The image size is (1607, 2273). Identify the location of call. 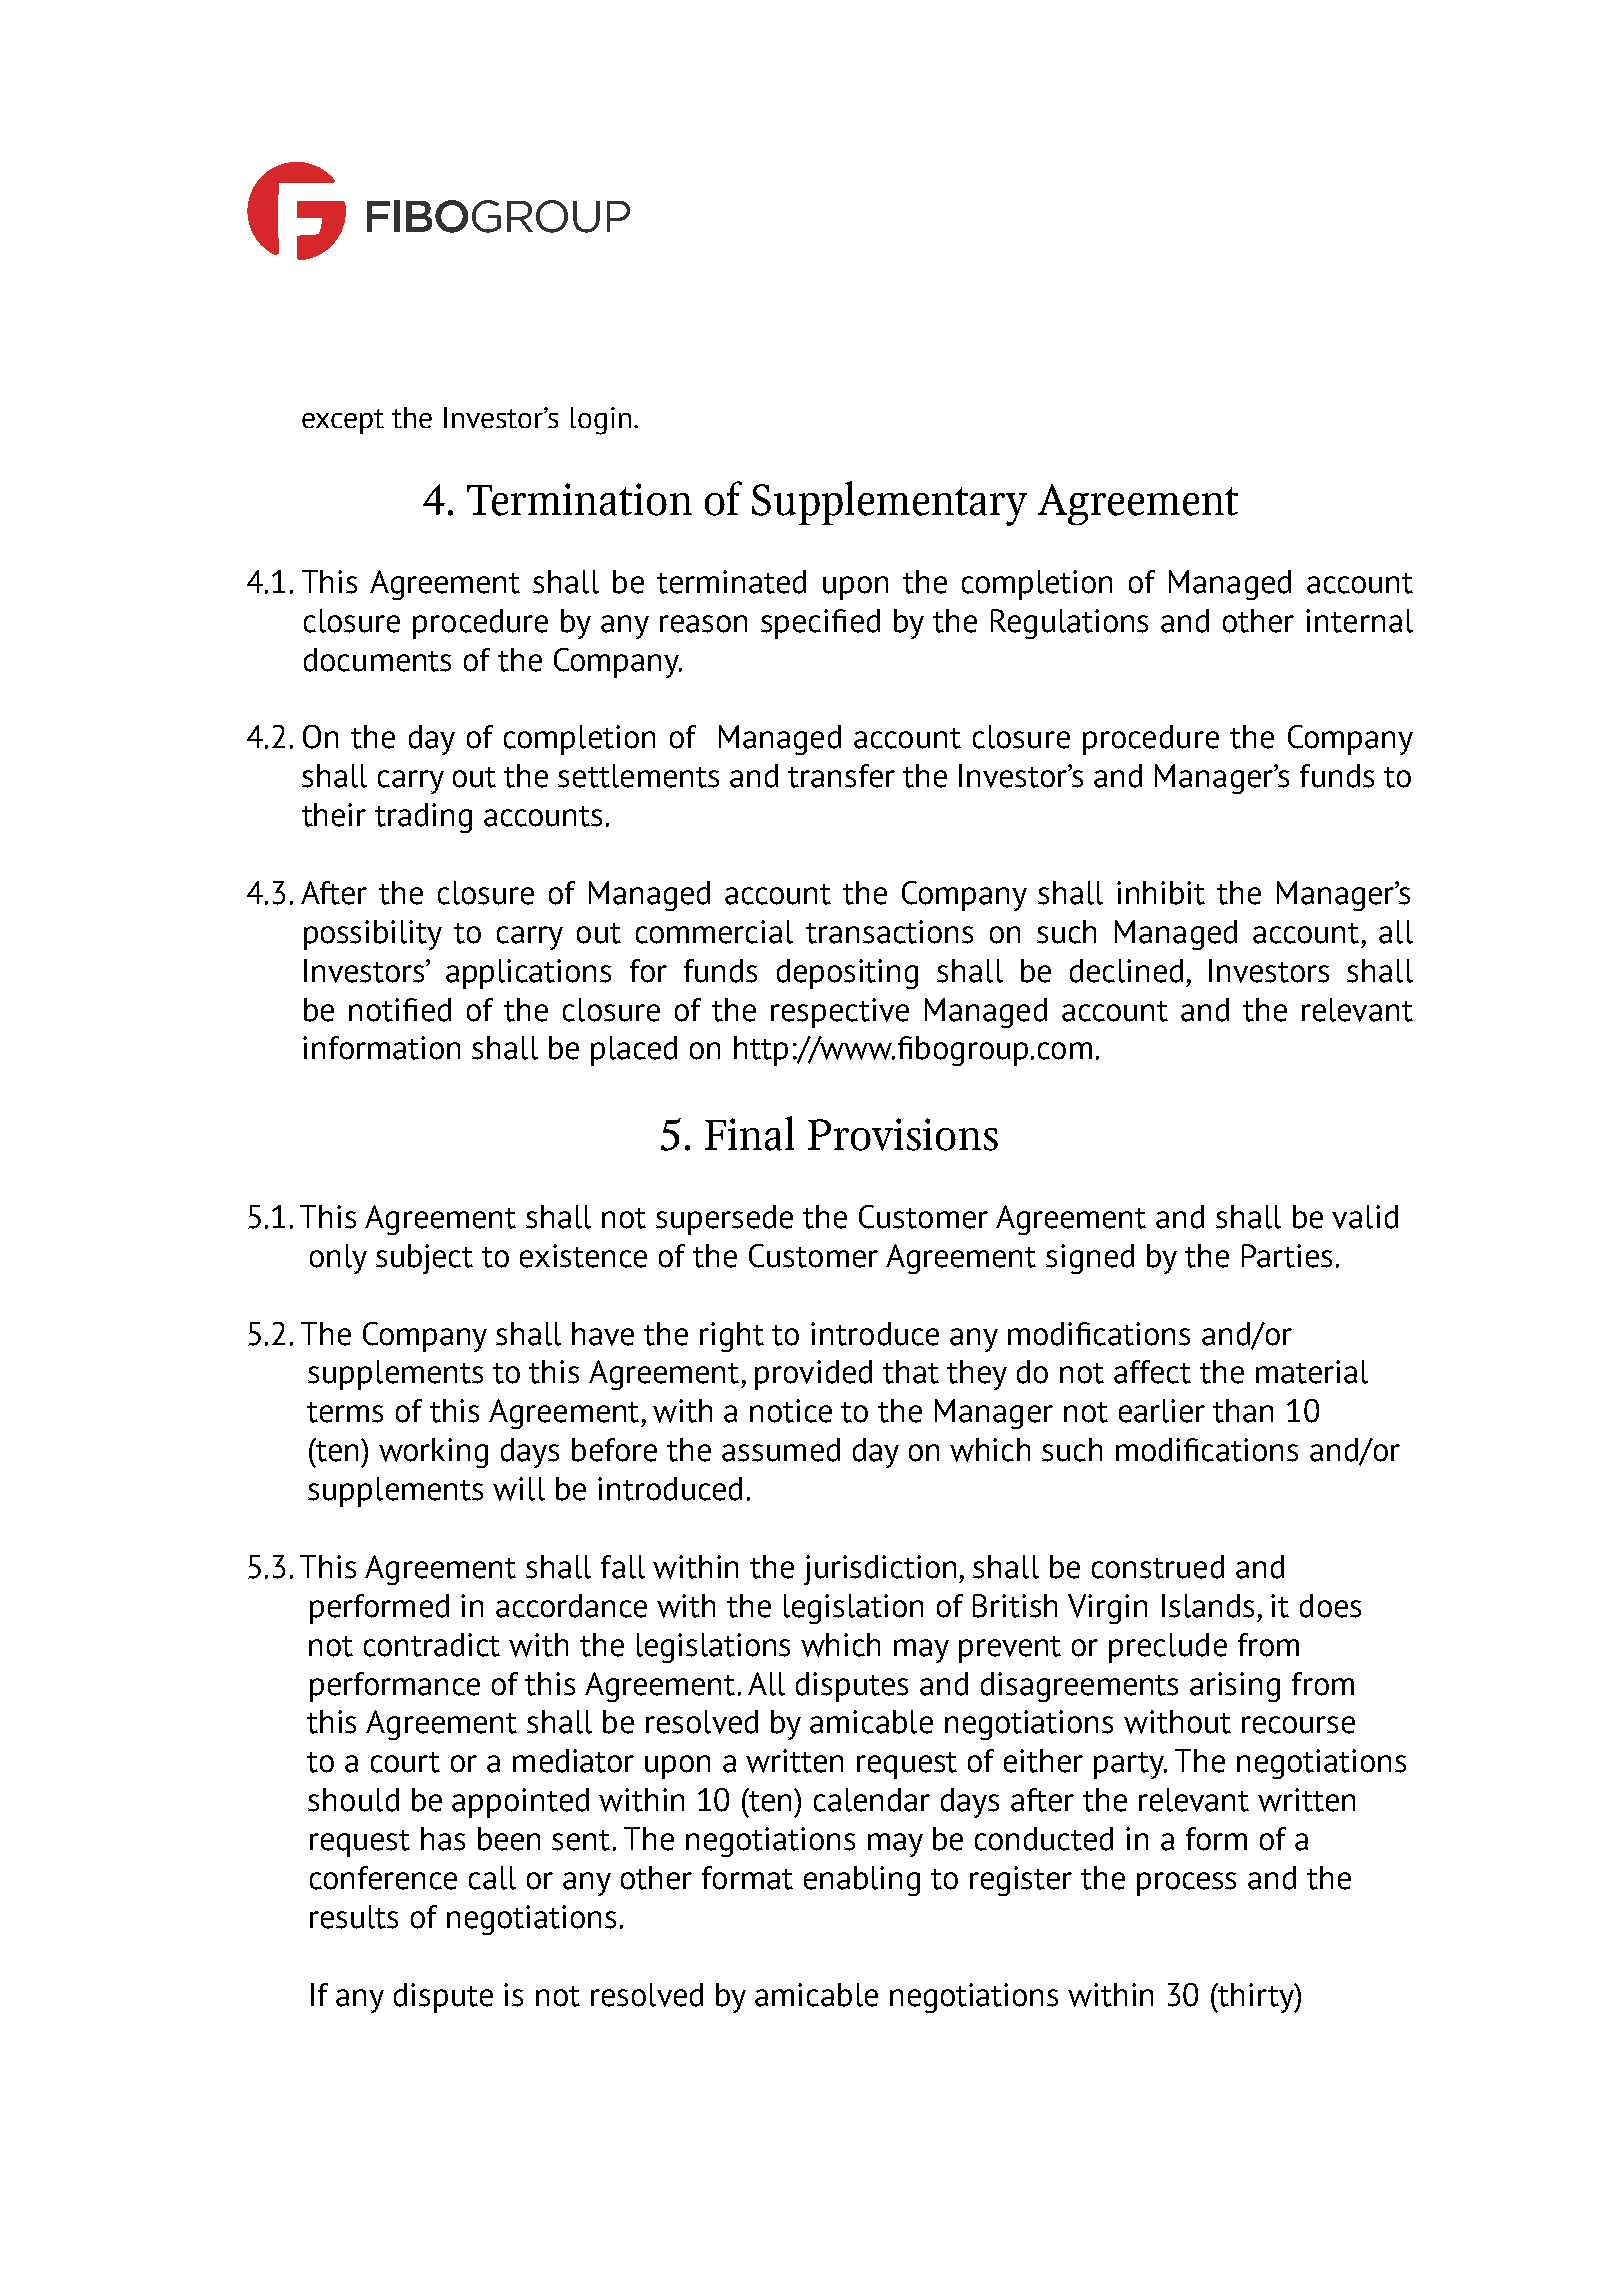
(492, 1878).
